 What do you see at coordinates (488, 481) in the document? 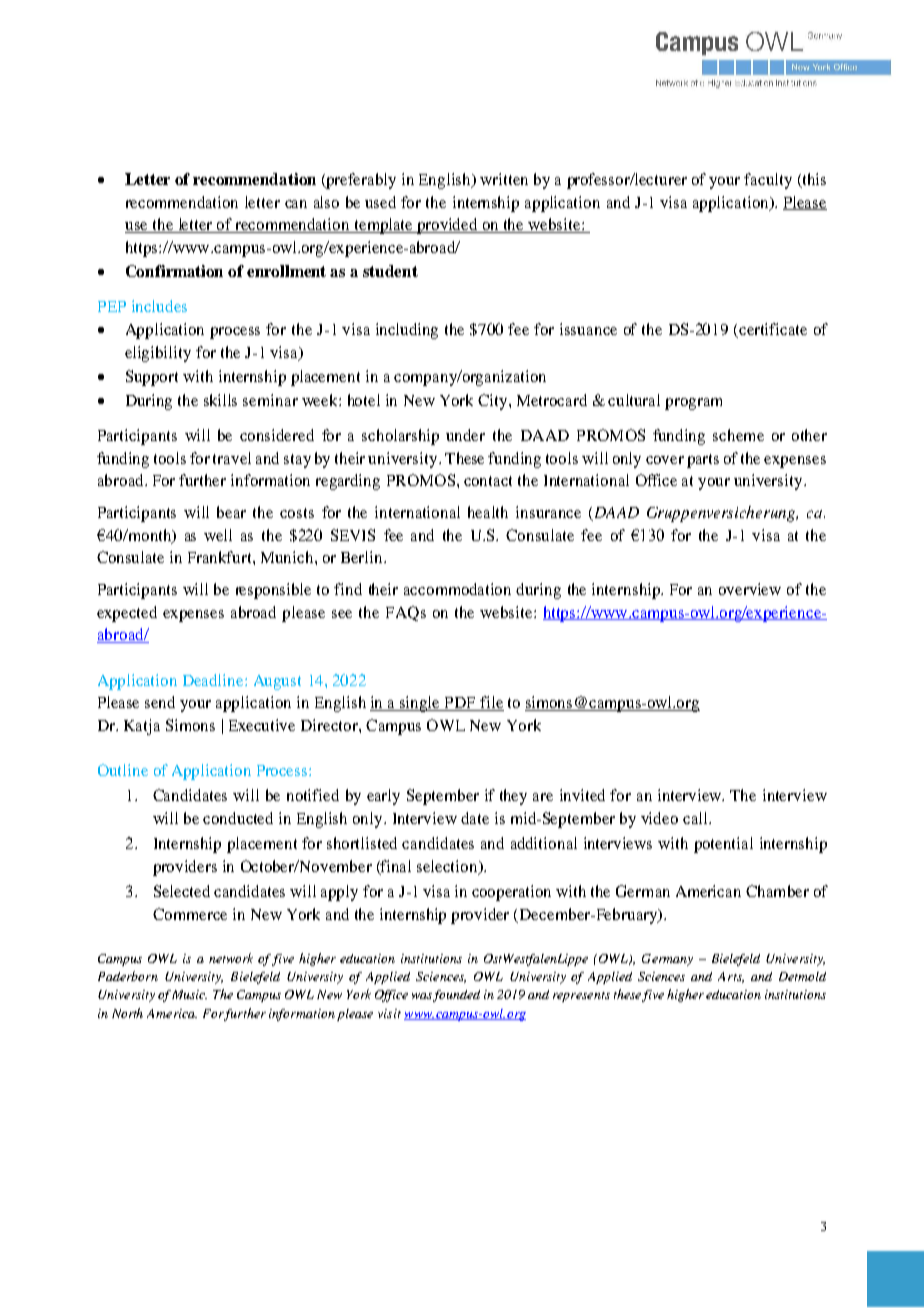
I see `contact` at bounding box center [488, 481].
